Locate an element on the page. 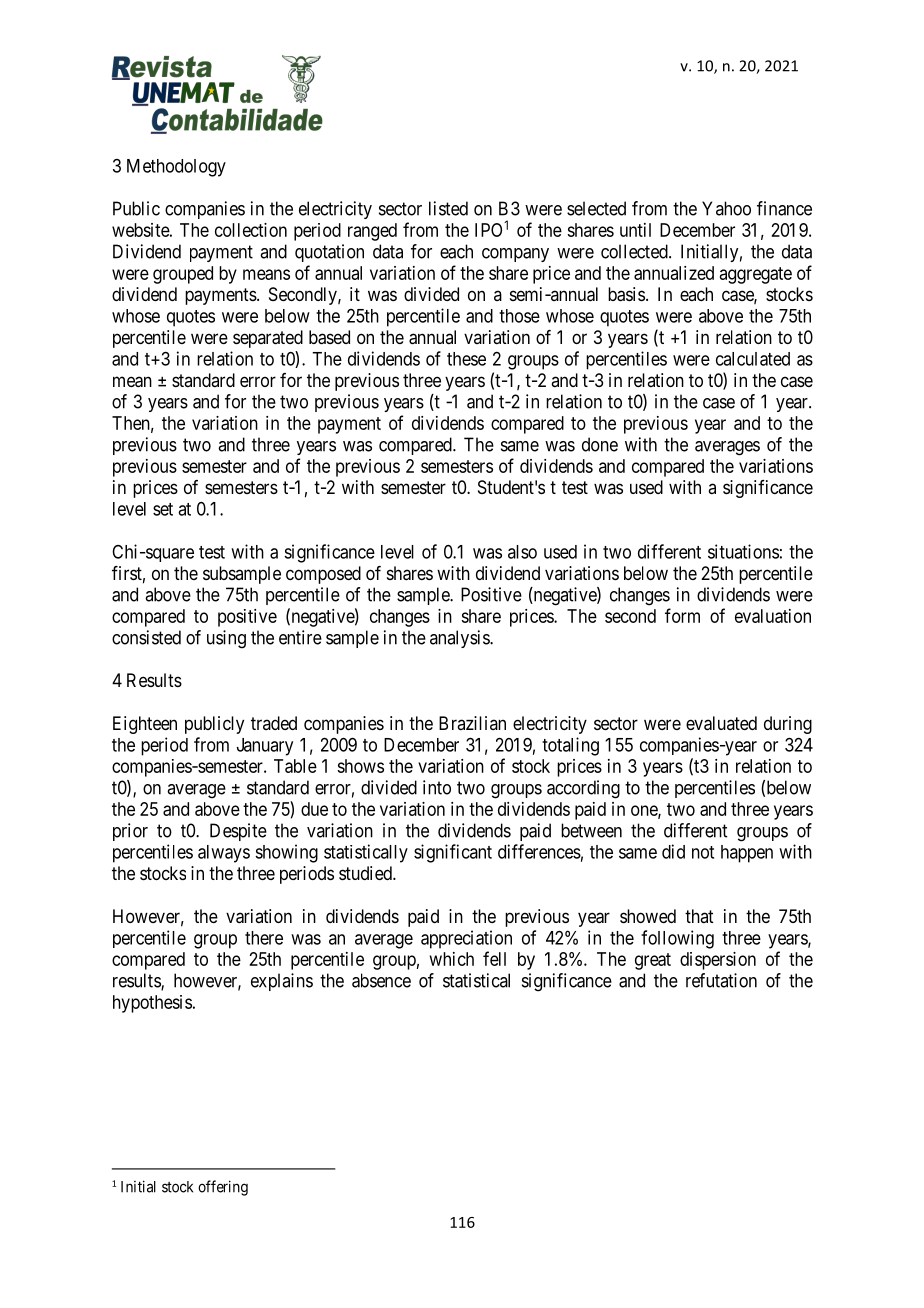  absence is located at coordinates (381, 980).
